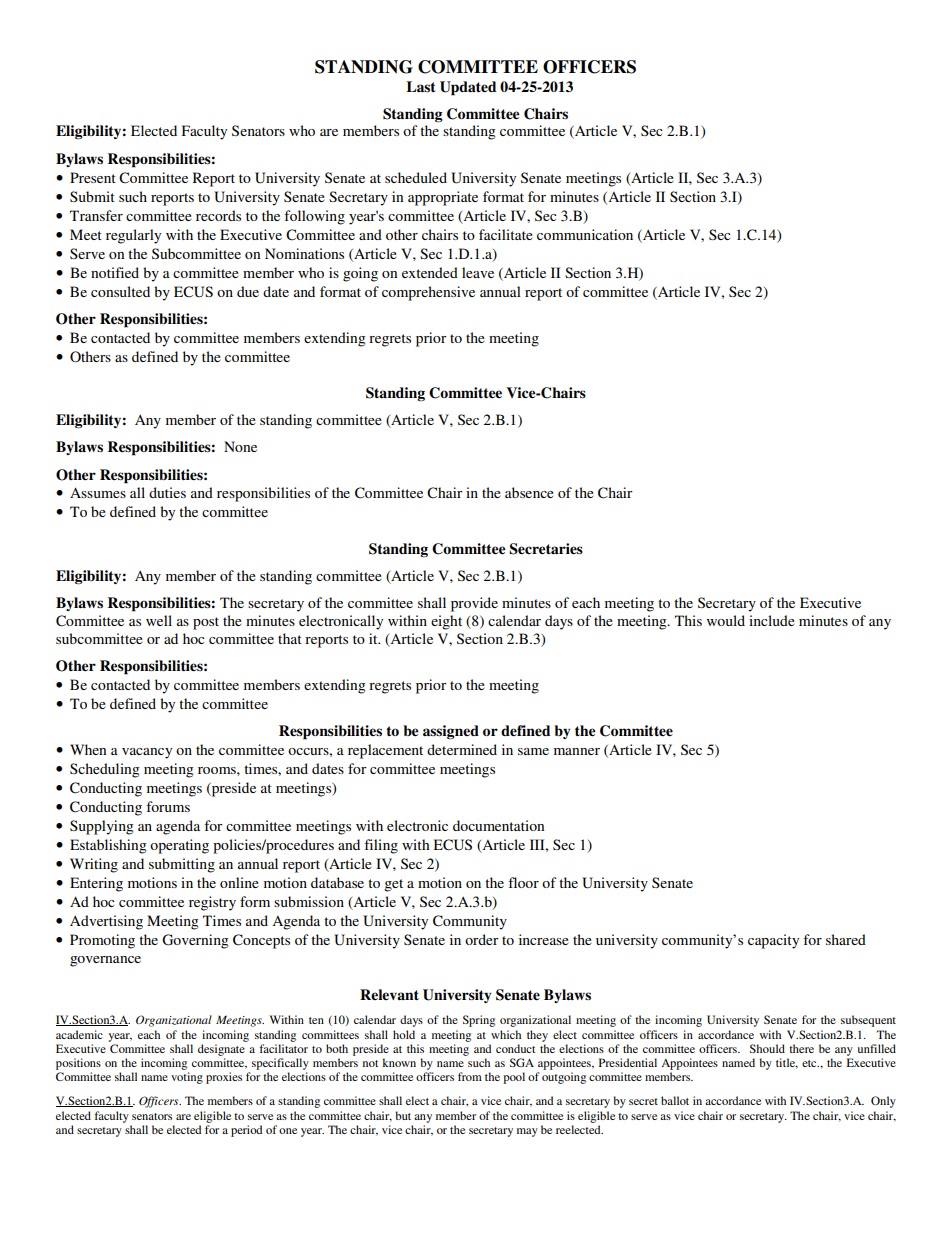  I want to click on Last, so click(421, 87).
